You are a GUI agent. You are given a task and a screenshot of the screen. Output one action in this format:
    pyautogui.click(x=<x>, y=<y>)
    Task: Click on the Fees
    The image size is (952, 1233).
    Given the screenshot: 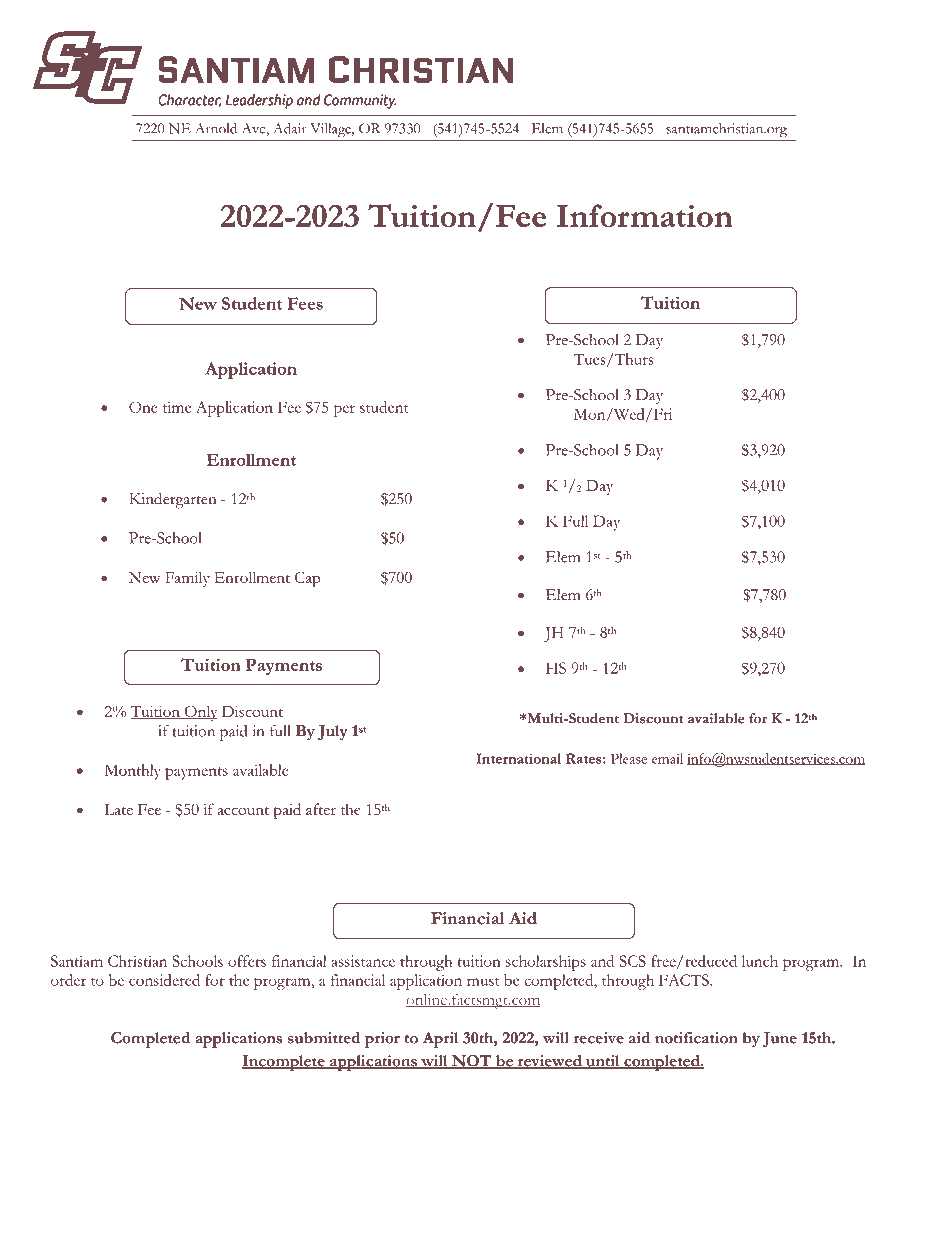 What is the action you would take?
    pyautogui.click(x=305, y=303)
